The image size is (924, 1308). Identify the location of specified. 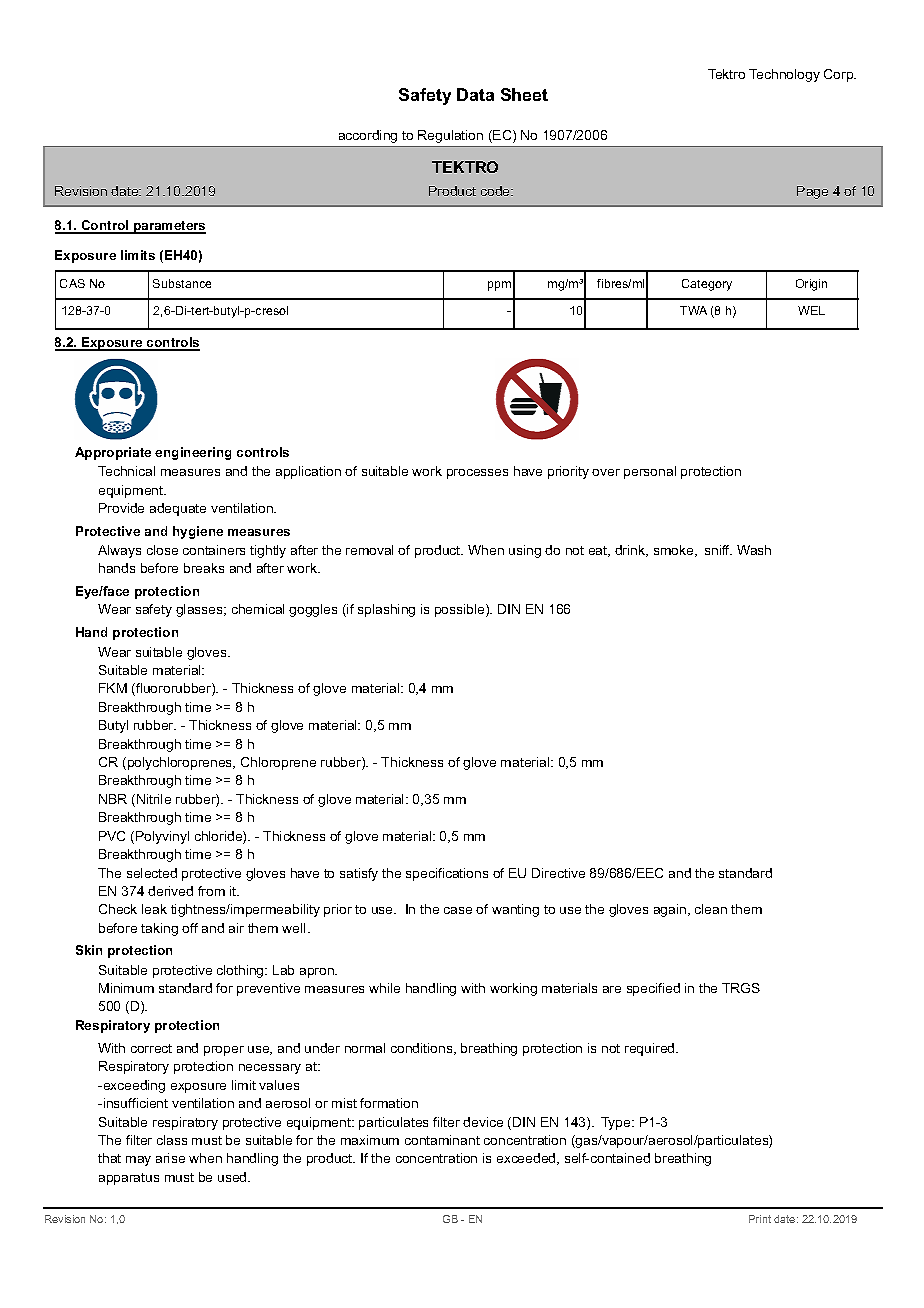
(653, 989).
